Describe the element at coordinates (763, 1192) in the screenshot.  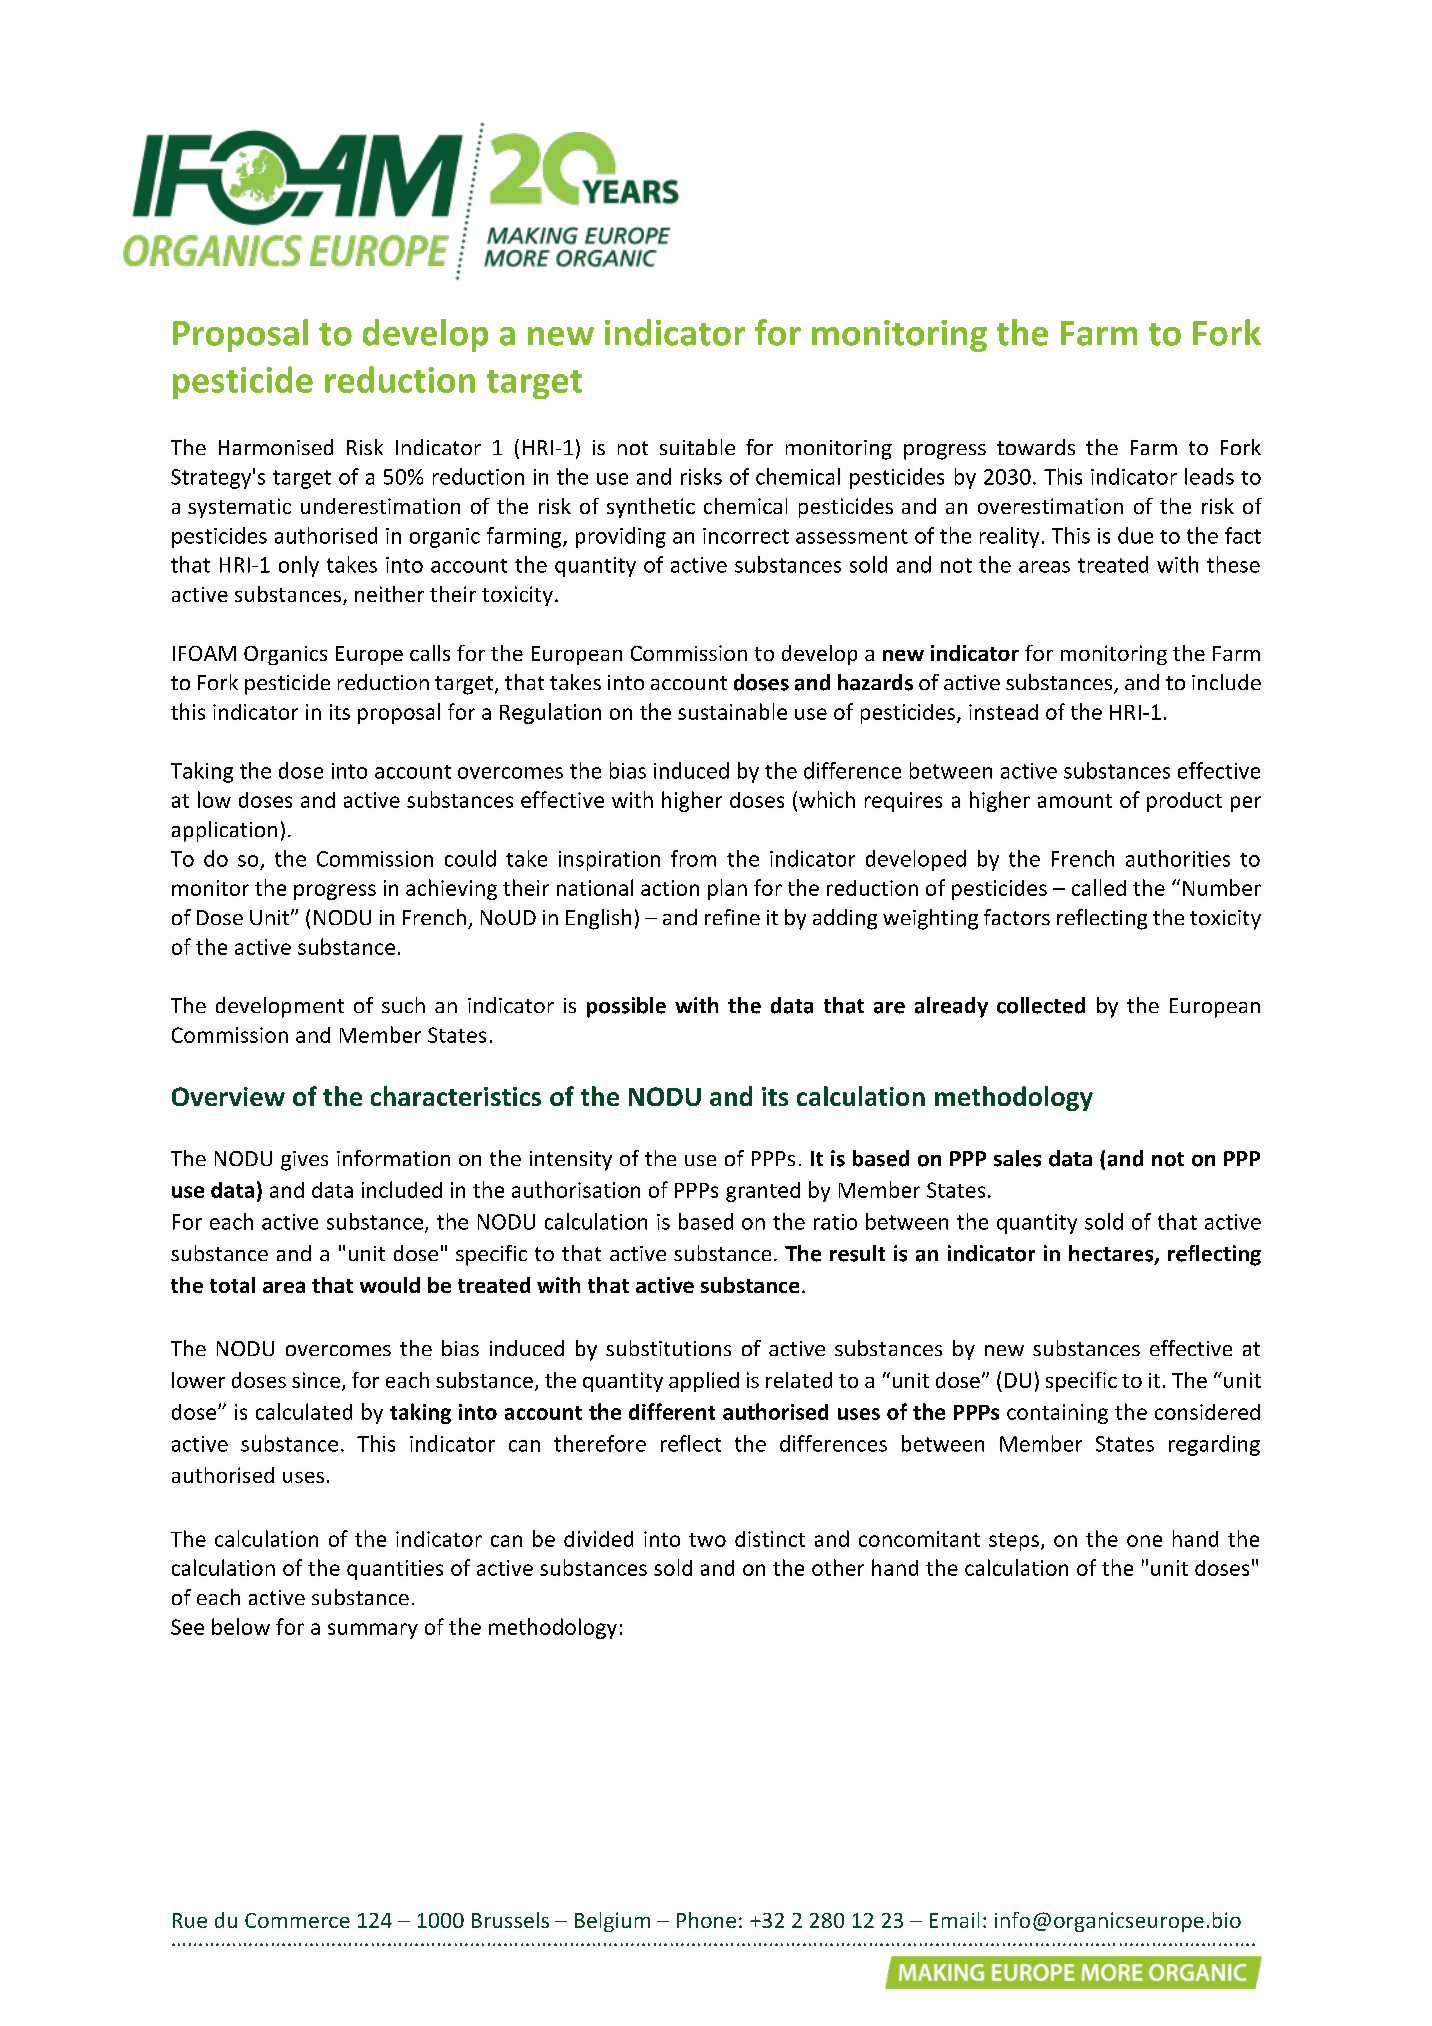
I see `granted` at that location.
